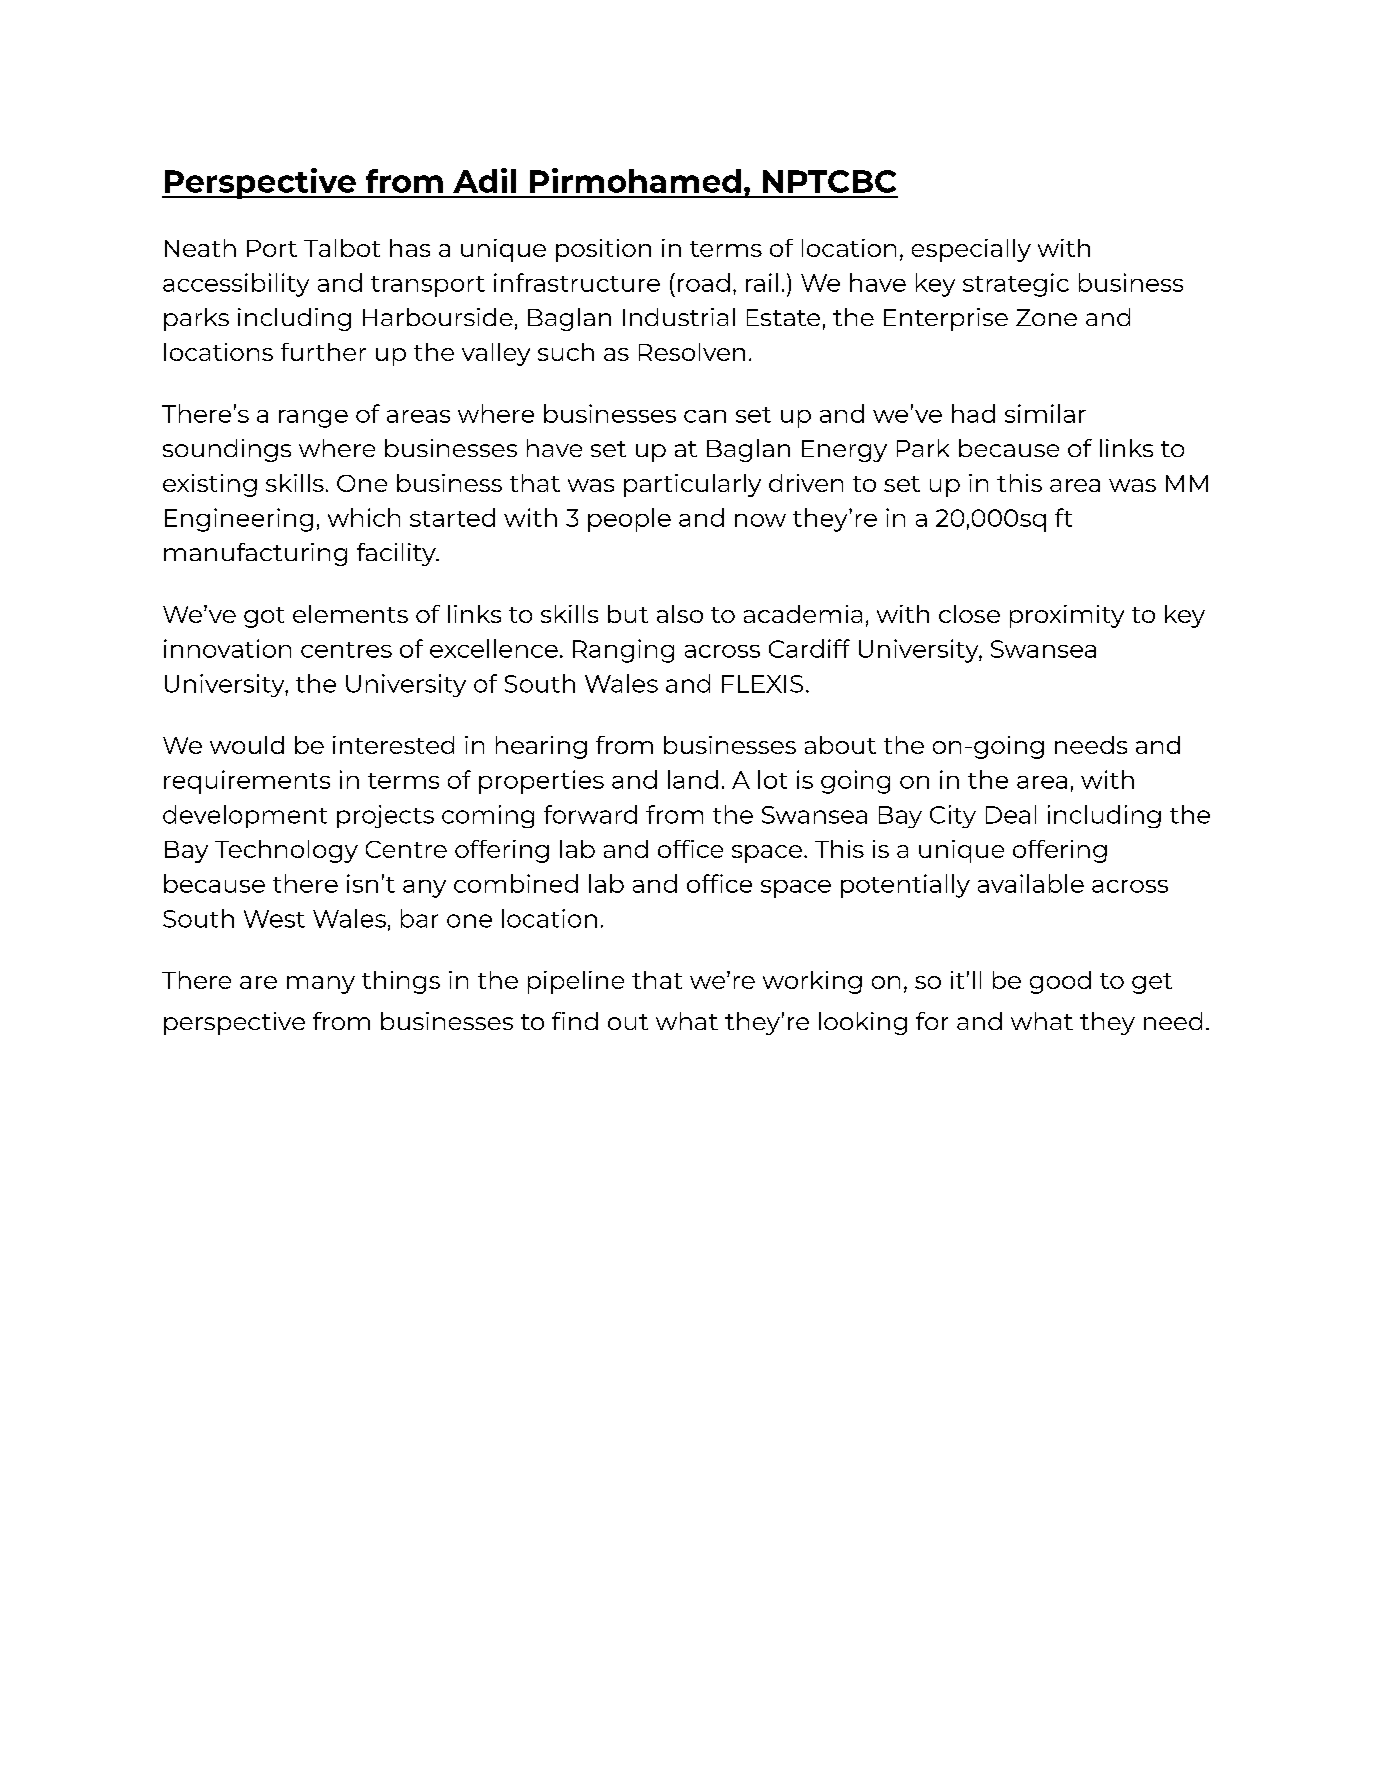 Image resolution: width=1377 pixels, height=1781 pixels. I want to click on Zone, so click(1046, 317).
